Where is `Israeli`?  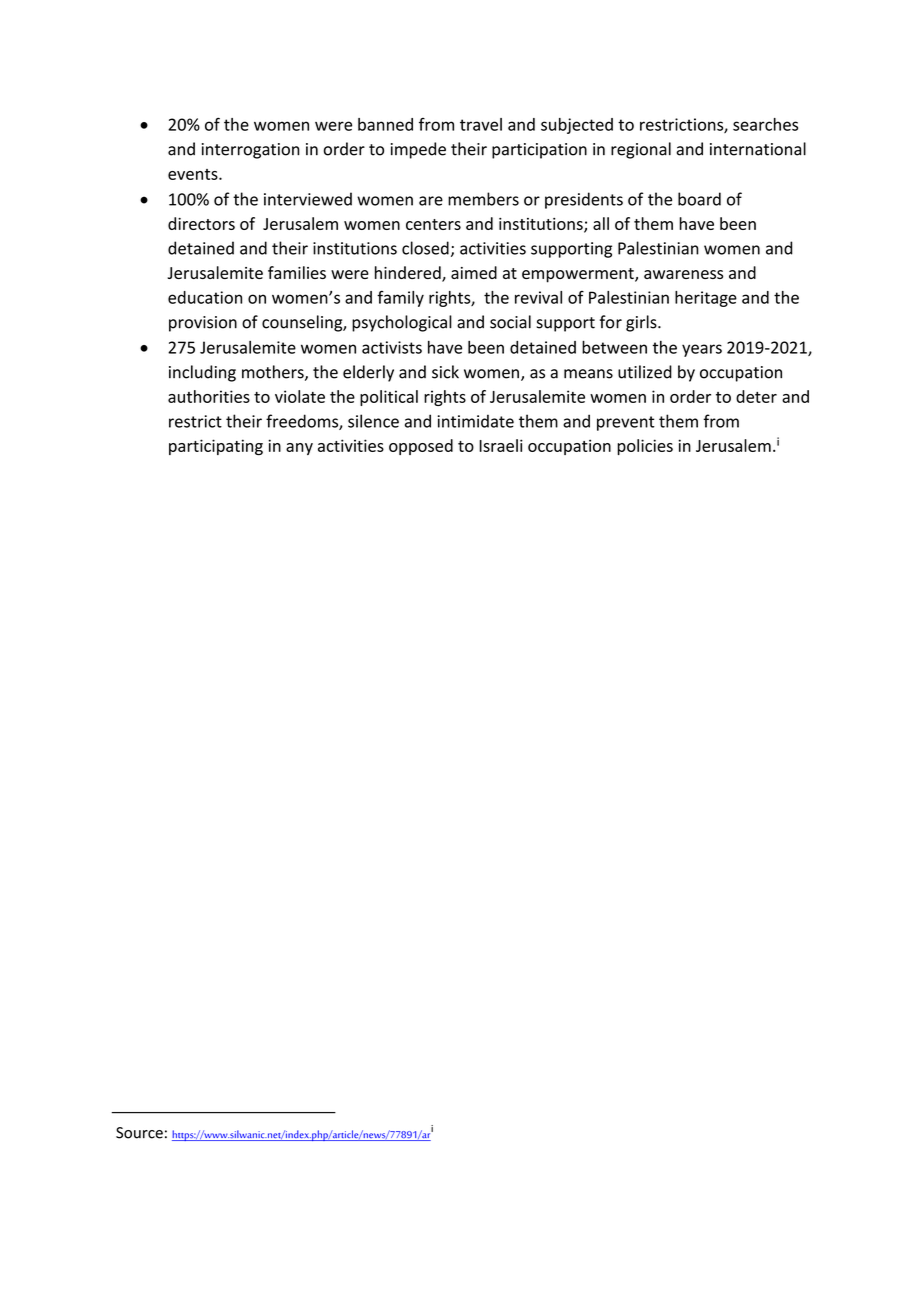
Israeli is located at coordinates (501, 445).
